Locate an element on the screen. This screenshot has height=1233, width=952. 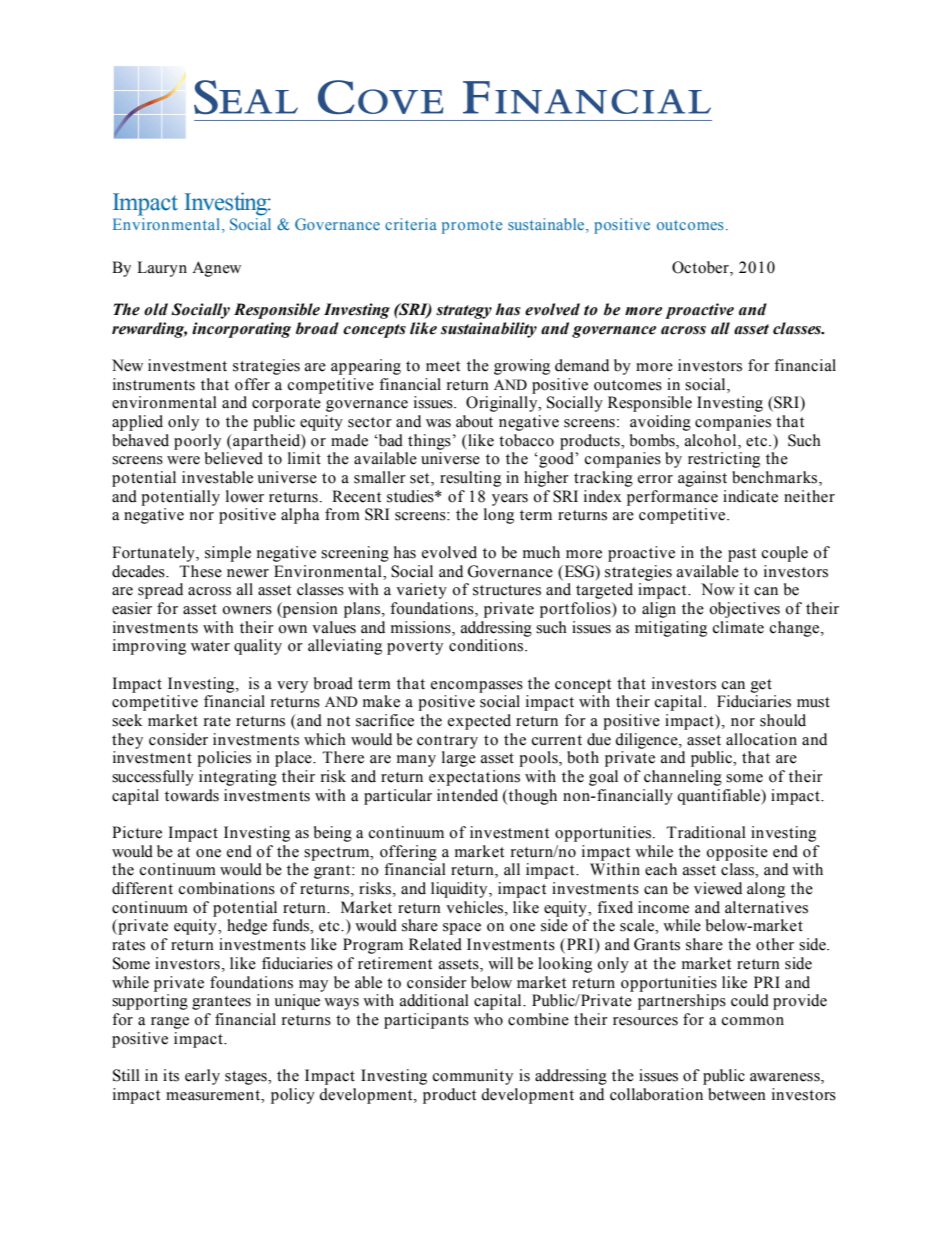
resulting is located at coordinates (470, 479).
